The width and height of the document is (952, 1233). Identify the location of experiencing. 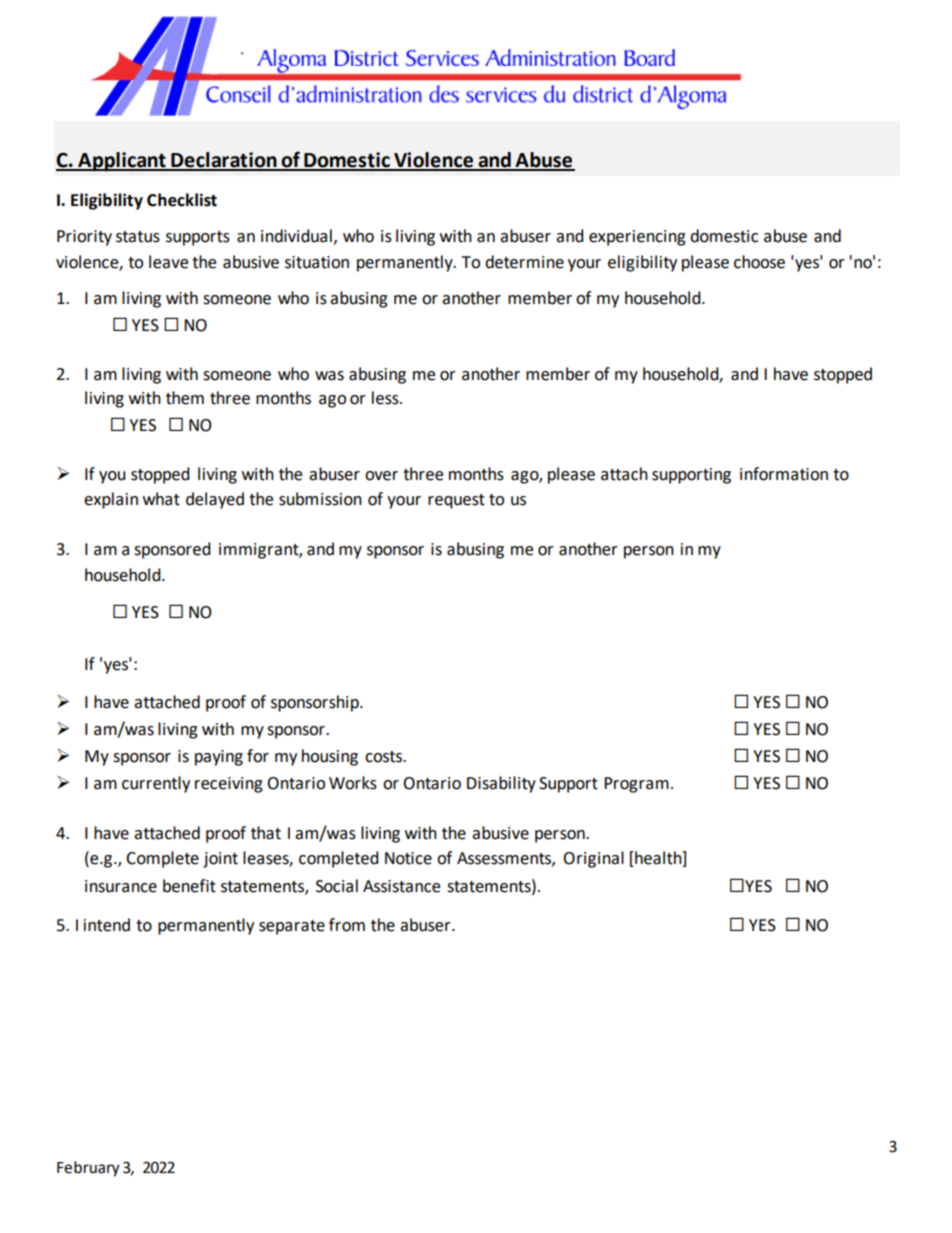
(637, 238).
